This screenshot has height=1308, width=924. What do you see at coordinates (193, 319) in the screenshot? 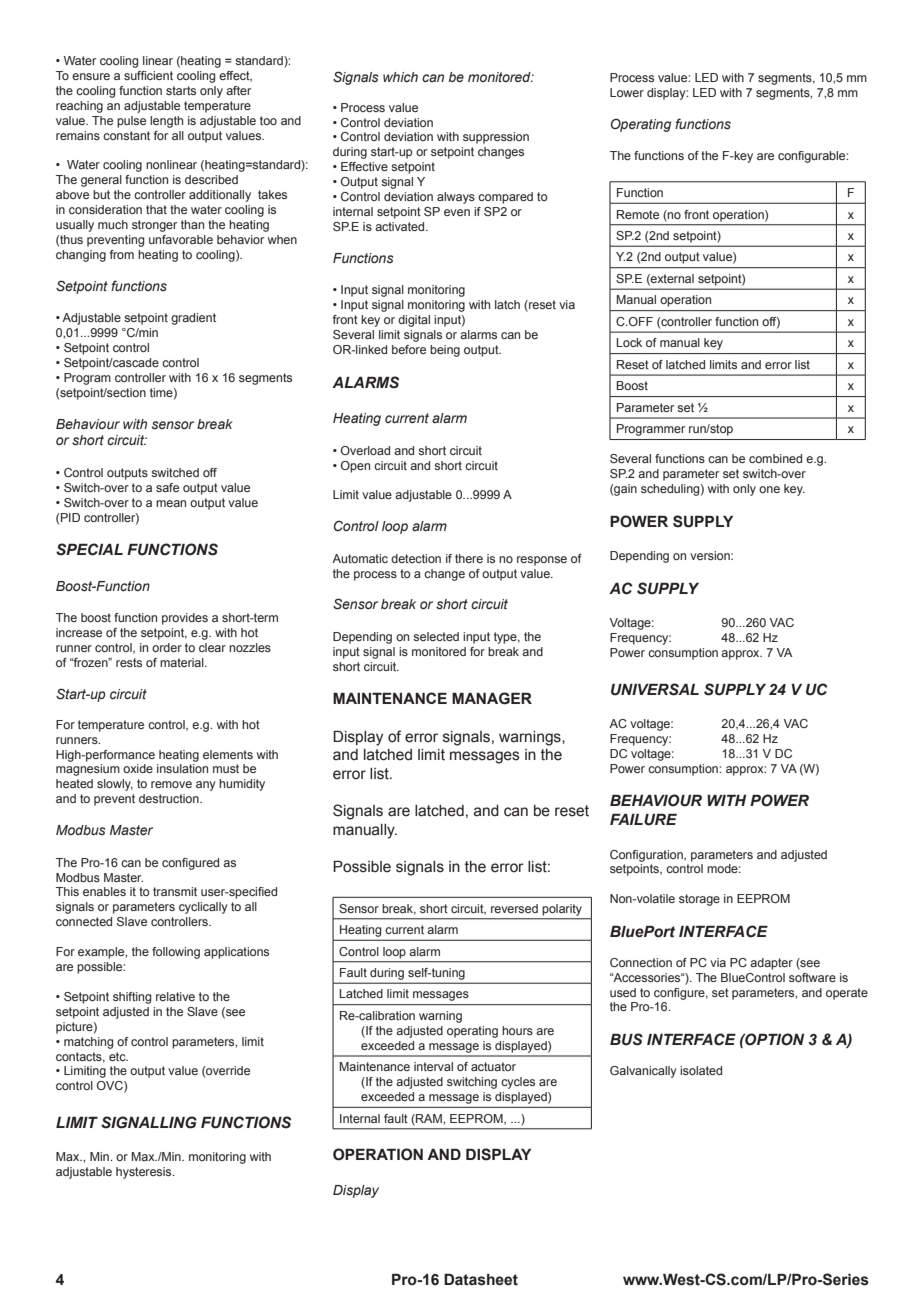
I see `gradient` at bounding box center [193, 319].
